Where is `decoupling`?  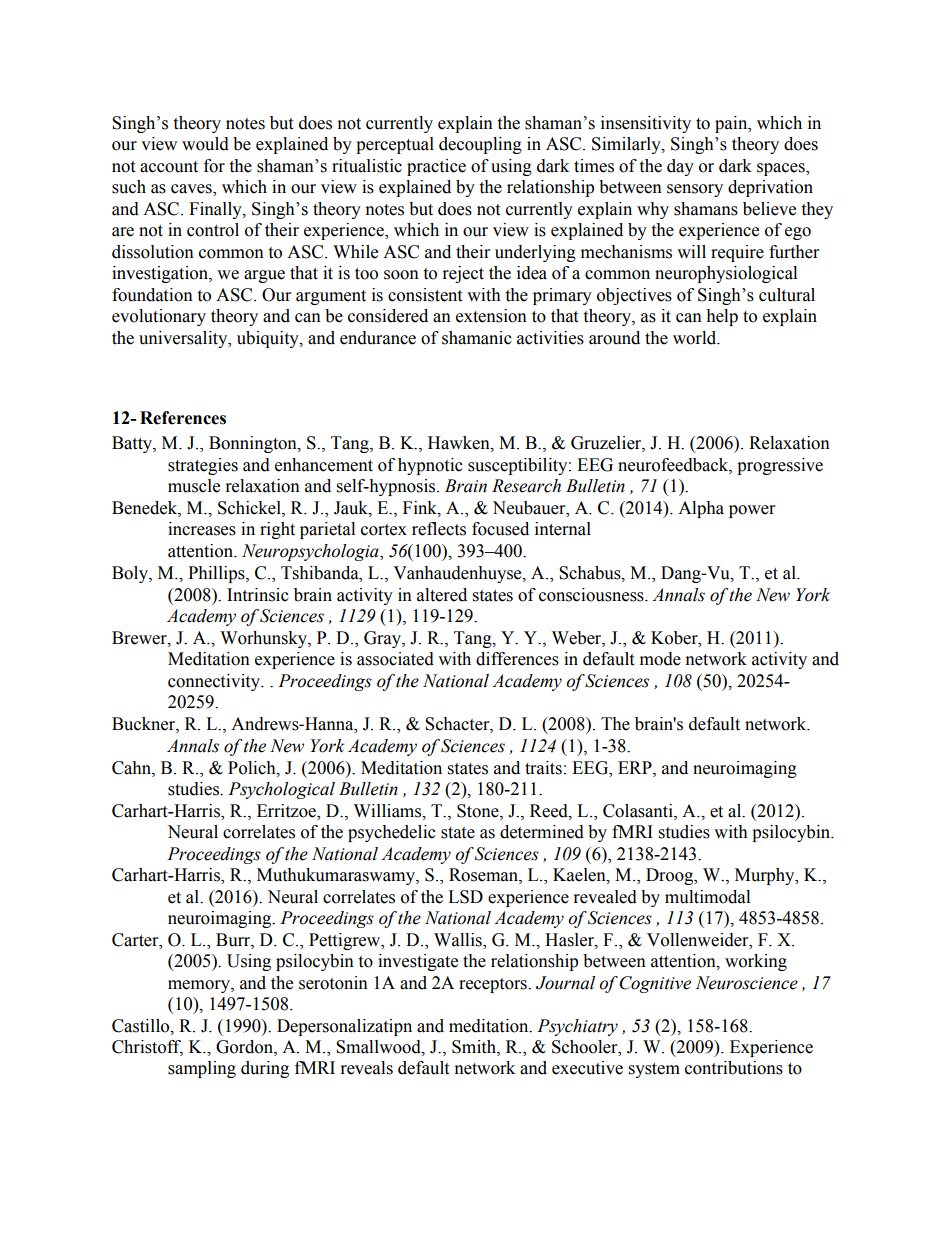 decoupling is located at coordinates (480, 145).
